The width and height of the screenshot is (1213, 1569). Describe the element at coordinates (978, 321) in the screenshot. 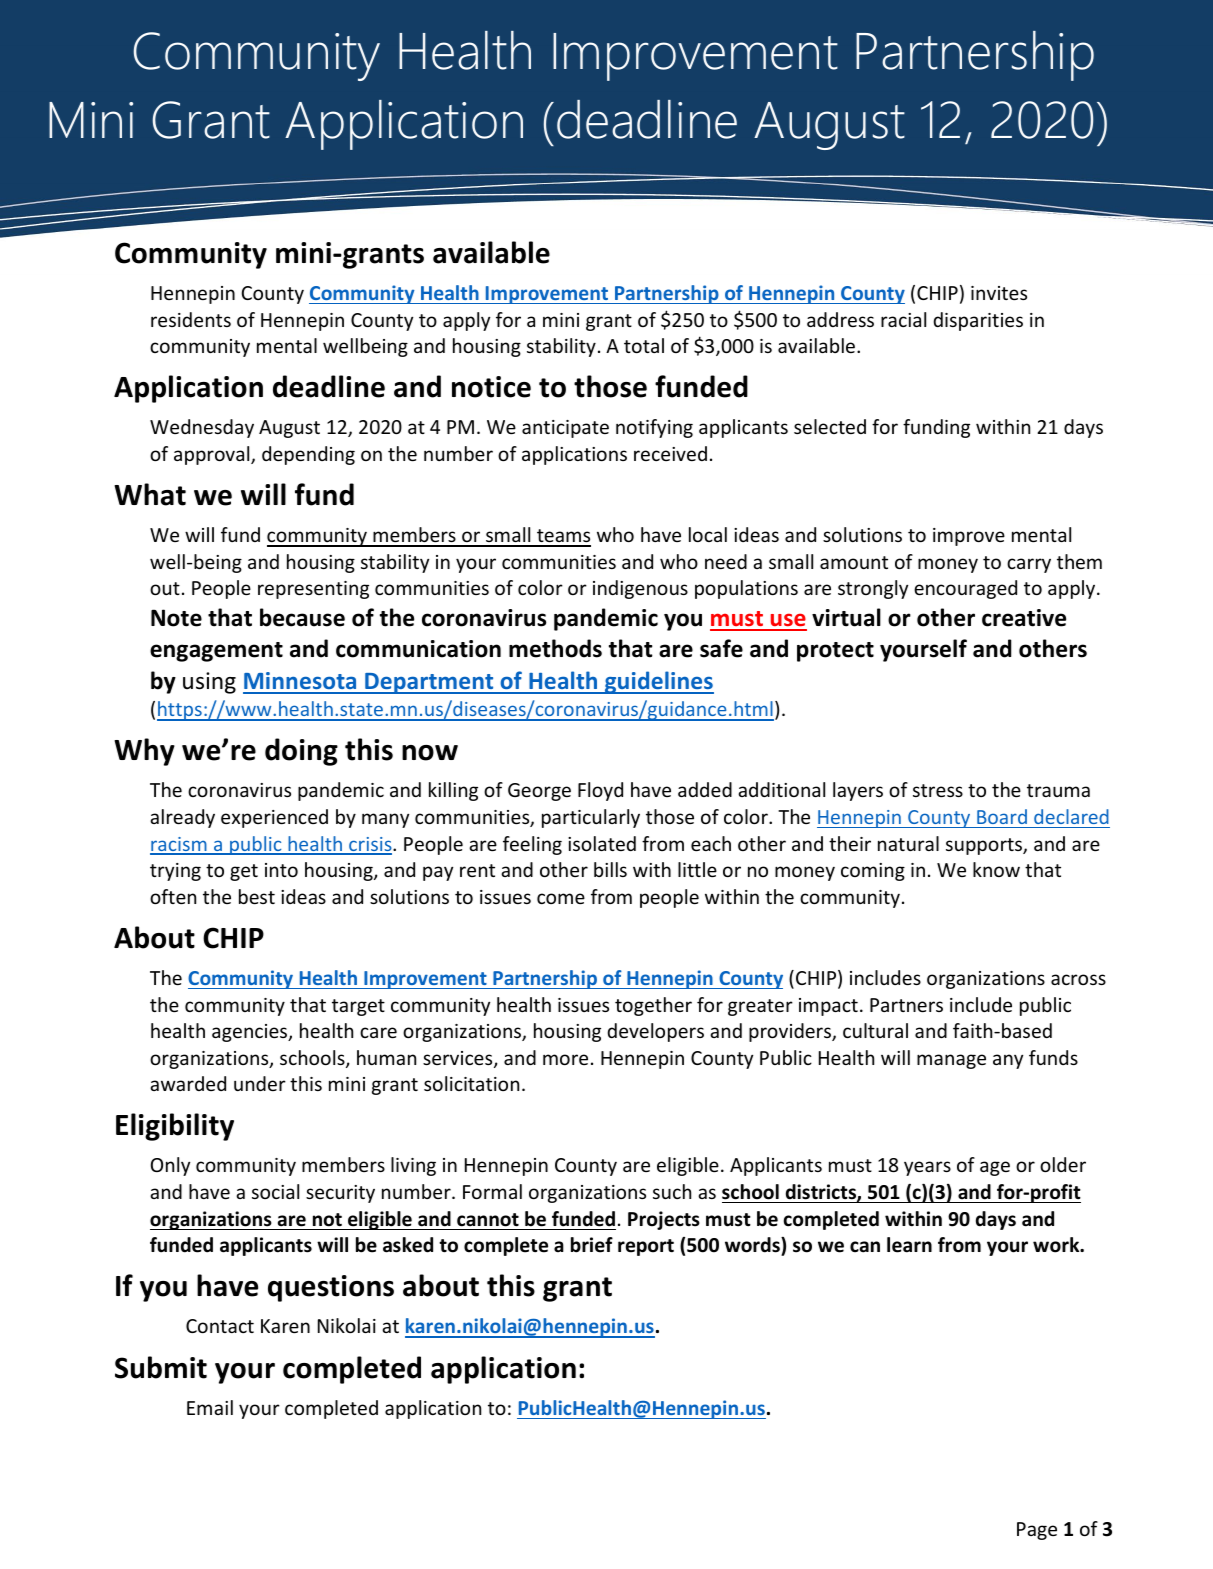

I see `disparities` at that location.
